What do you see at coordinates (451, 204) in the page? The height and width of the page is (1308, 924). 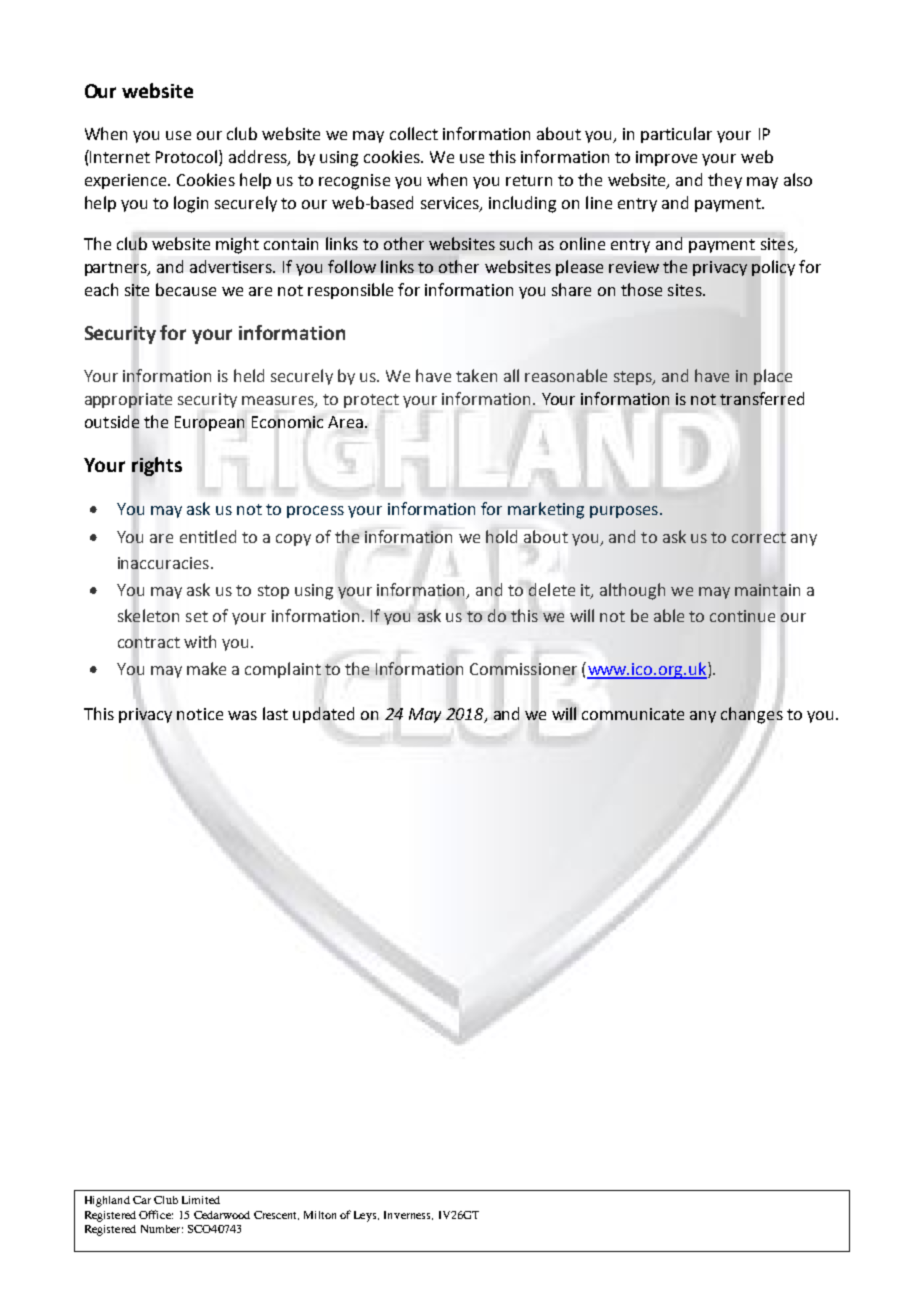 I see `services` at bounding box center [451, 204].
